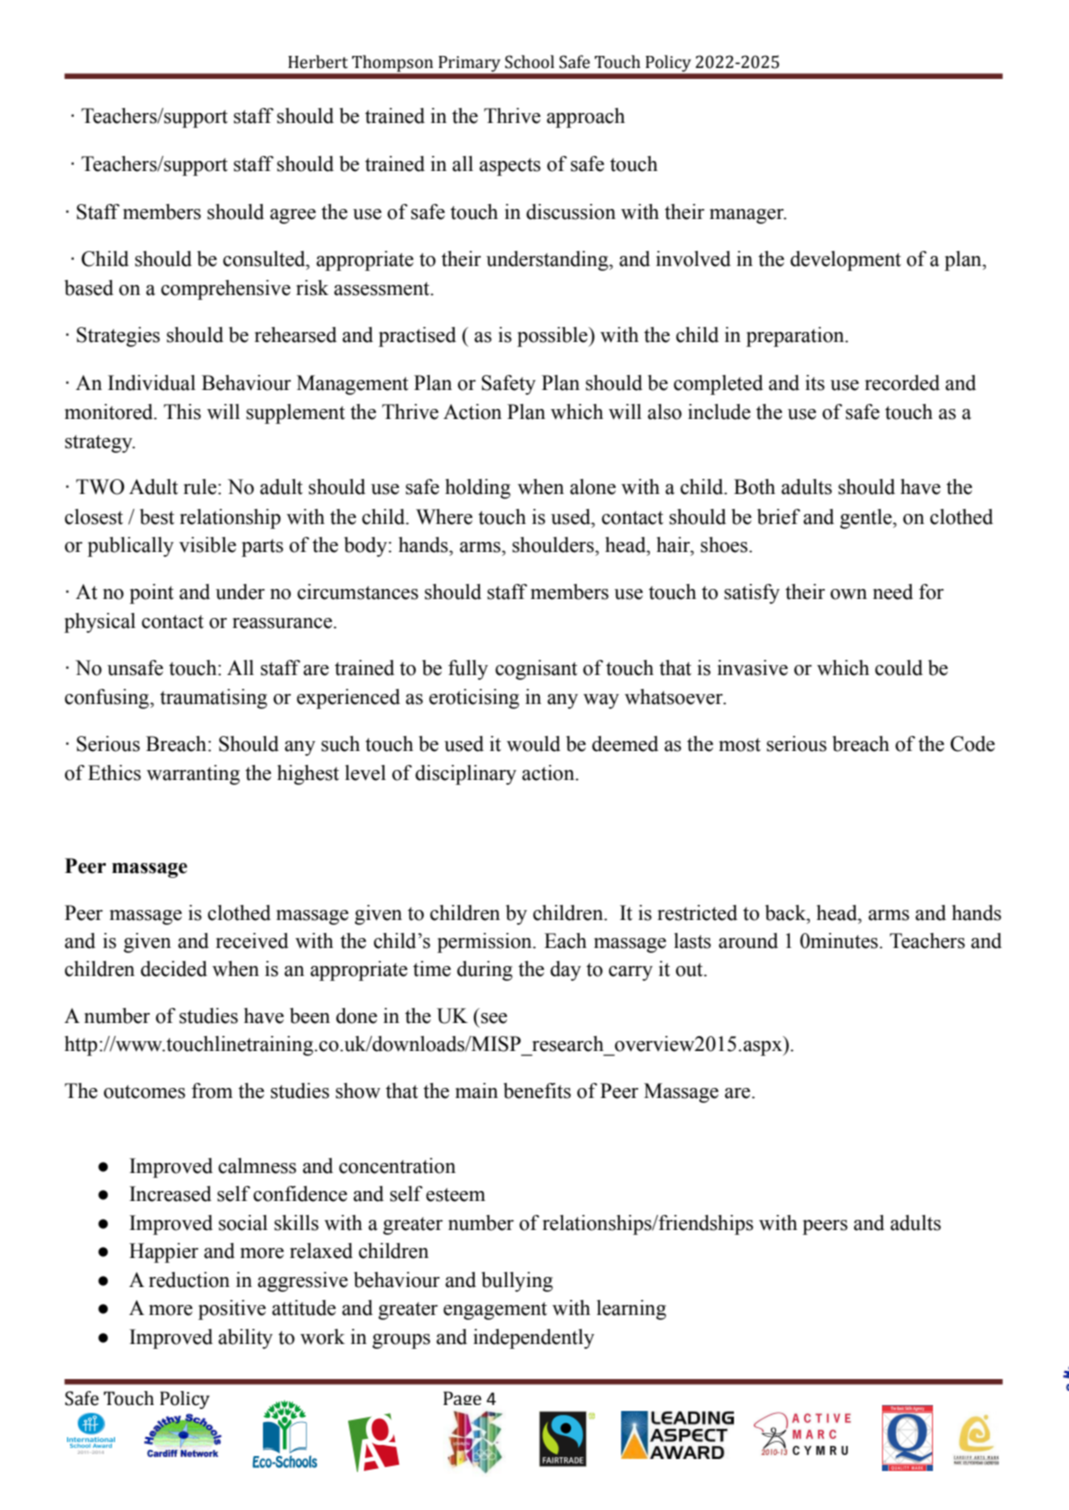 Image resolution: width=1069 pixels, height=1510 pixels. Describe the element at coordinates (213, 699) in the screenshot. I see `traumatising` at that location.
